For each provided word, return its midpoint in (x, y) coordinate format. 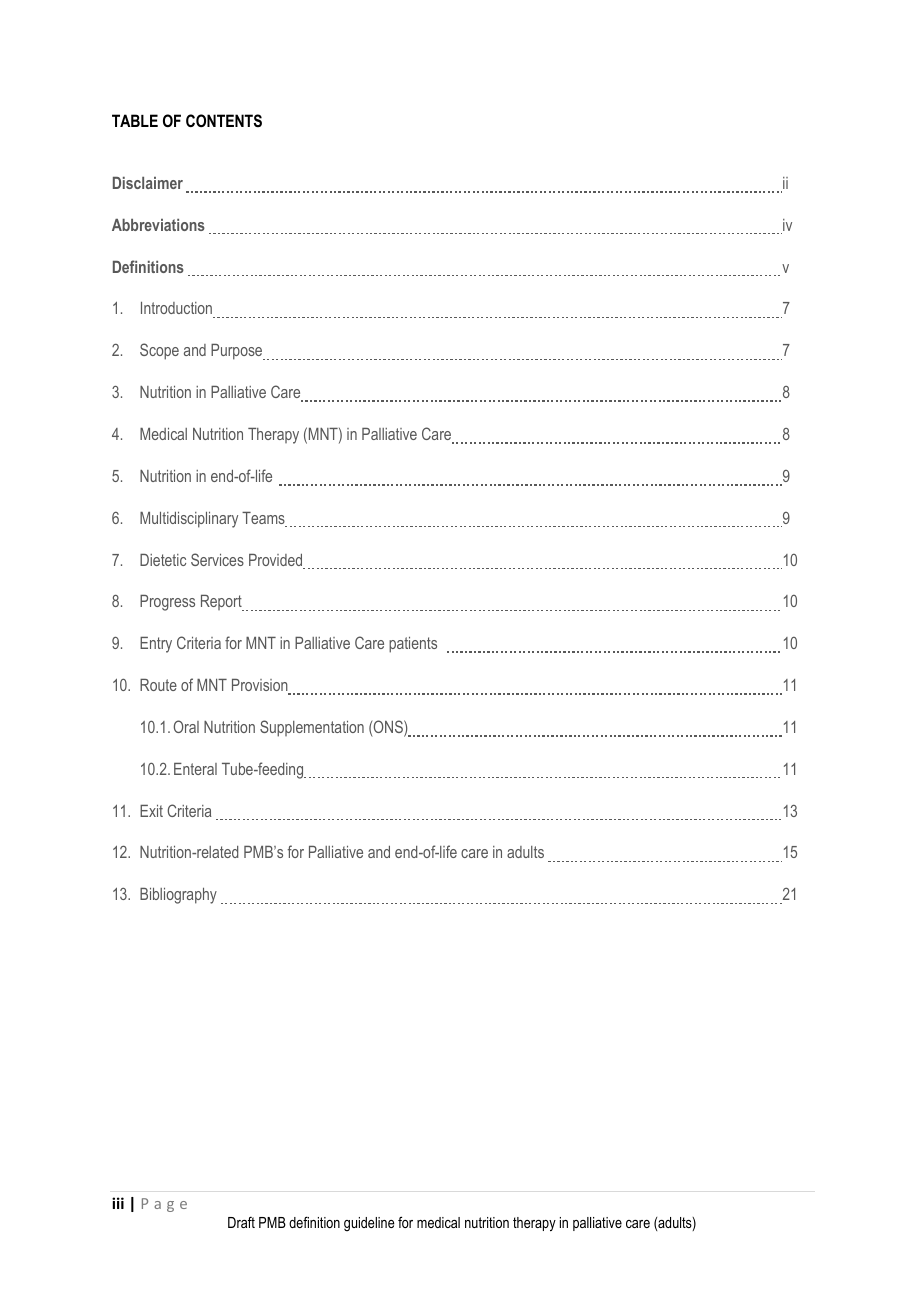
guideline (369, 1224)
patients (413, 645)
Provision (261, 686)
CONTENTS (224, 120)
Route (158, 685)
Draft (241, 1222)
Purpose (238, 352)
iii (118, 1203)
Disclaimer (148, 183)
